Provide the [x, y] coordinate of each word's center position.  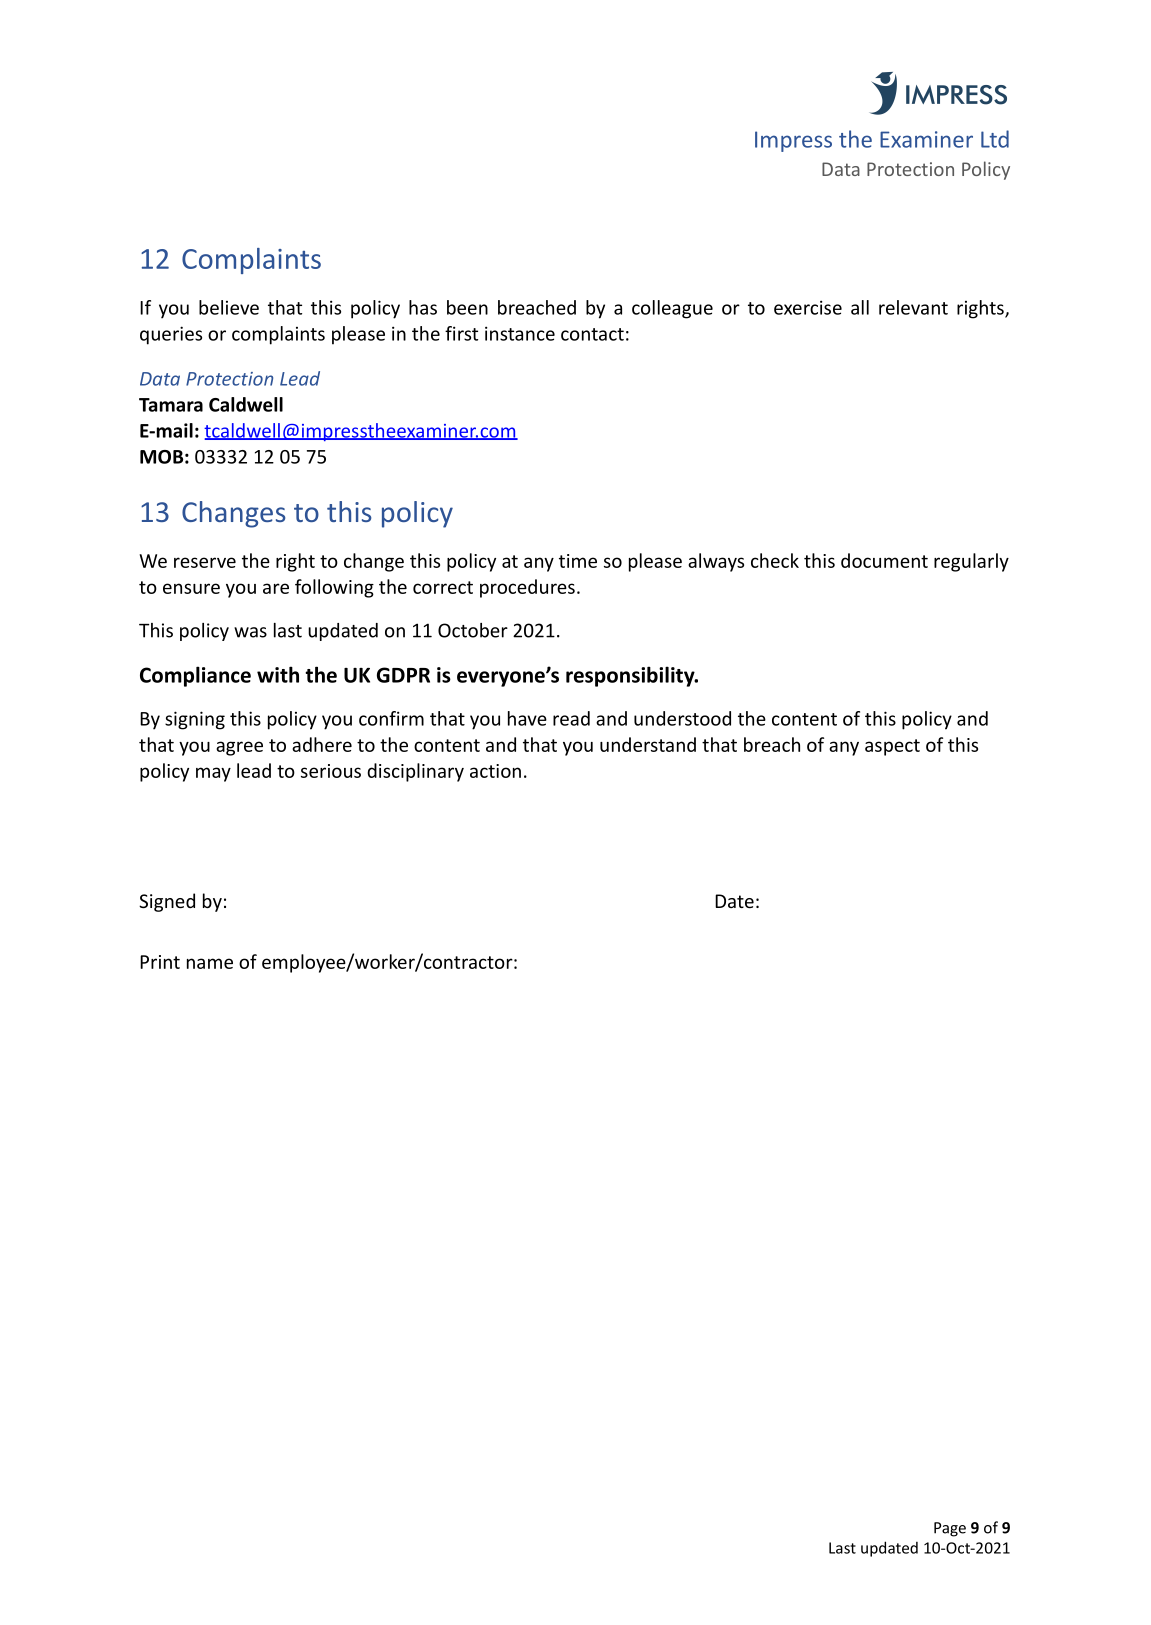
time [578, 561]
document [884, 560]
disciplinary [415, 772]
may [213, 774]
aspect [892, 747]
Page [950, 1529]
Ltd [995, 139]
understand [648, 744]
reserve [205, 562]
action [495, 771]
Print [160, 962]
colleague [672, 309]
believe [229, 307]
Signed [167, 902]
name [210, 963]
